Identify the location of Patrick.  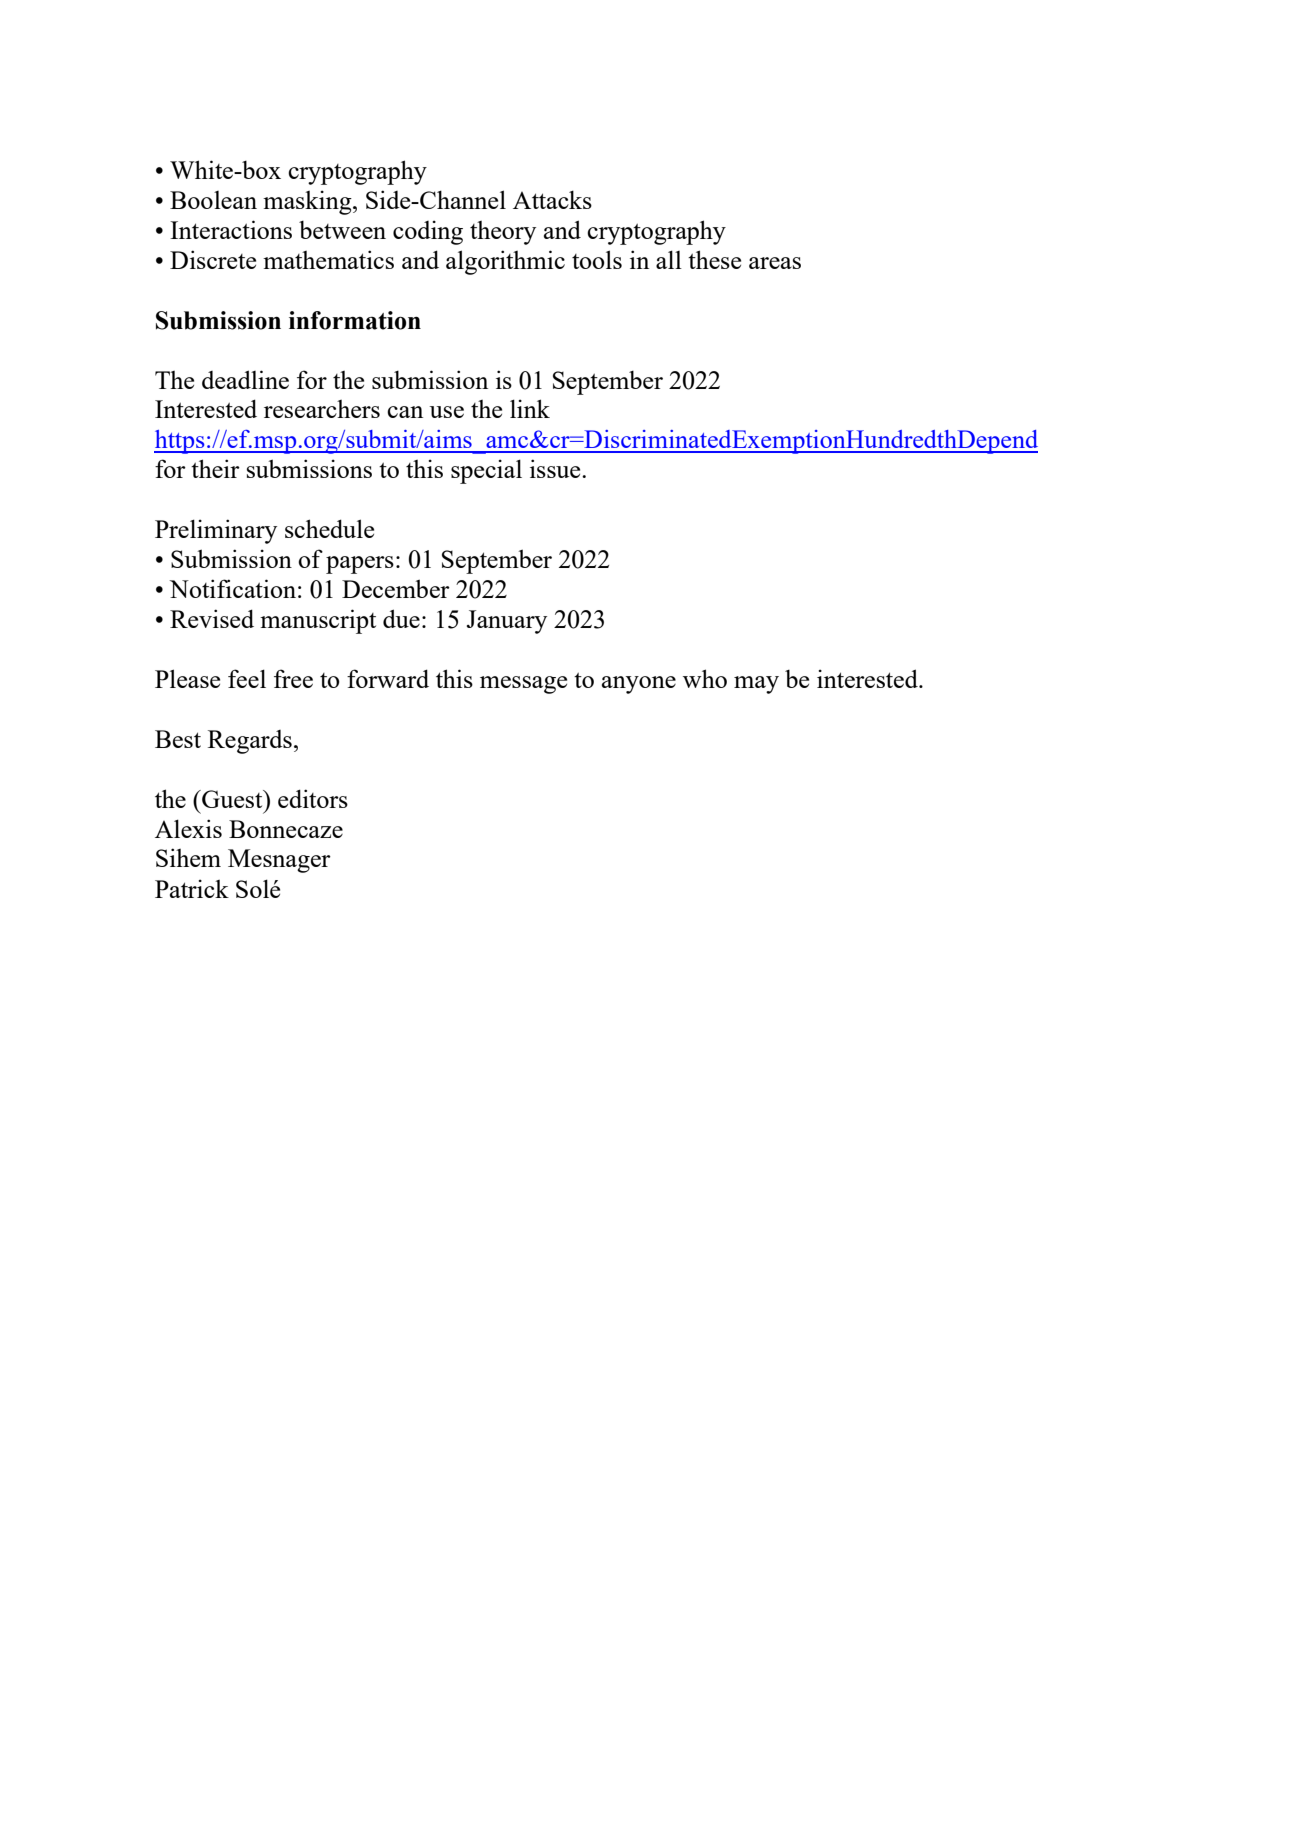
(192, 888).
